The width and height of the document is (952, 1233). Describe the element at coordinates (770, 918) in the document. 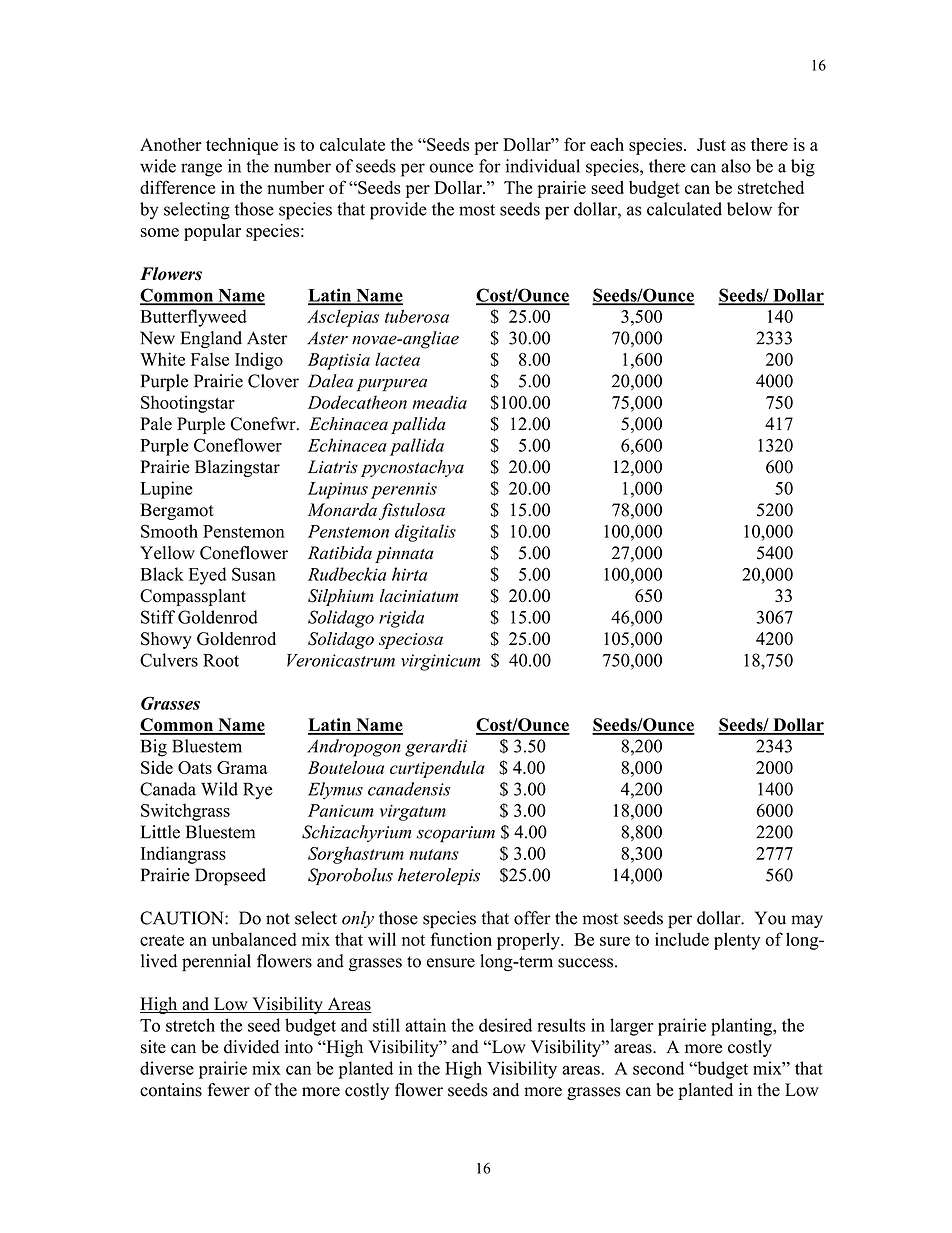

I see `You` at that location.
